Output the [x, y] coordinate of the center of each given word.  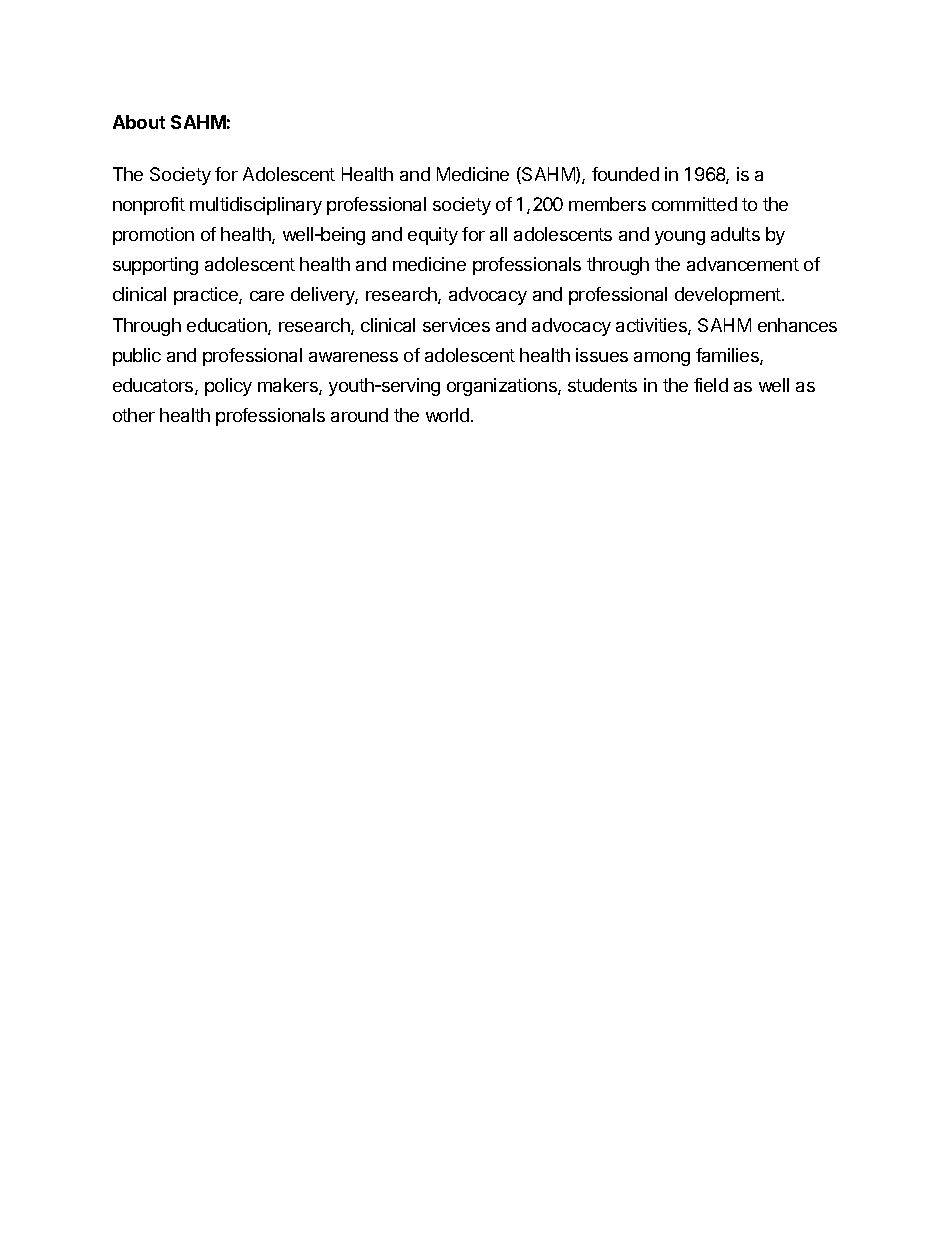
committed [694, 204]
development [729, 296]
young [680, 238]
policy [228, 387]
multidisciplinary [256, 206]
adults [735, 234]
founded [625, 174]
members [607, 204]
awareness [353, 357]
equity [433, 236]
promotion [153, 236]
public [137, 357]
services [456, 325]
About [139, 122]
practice [207, 296]
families [728, 356]
